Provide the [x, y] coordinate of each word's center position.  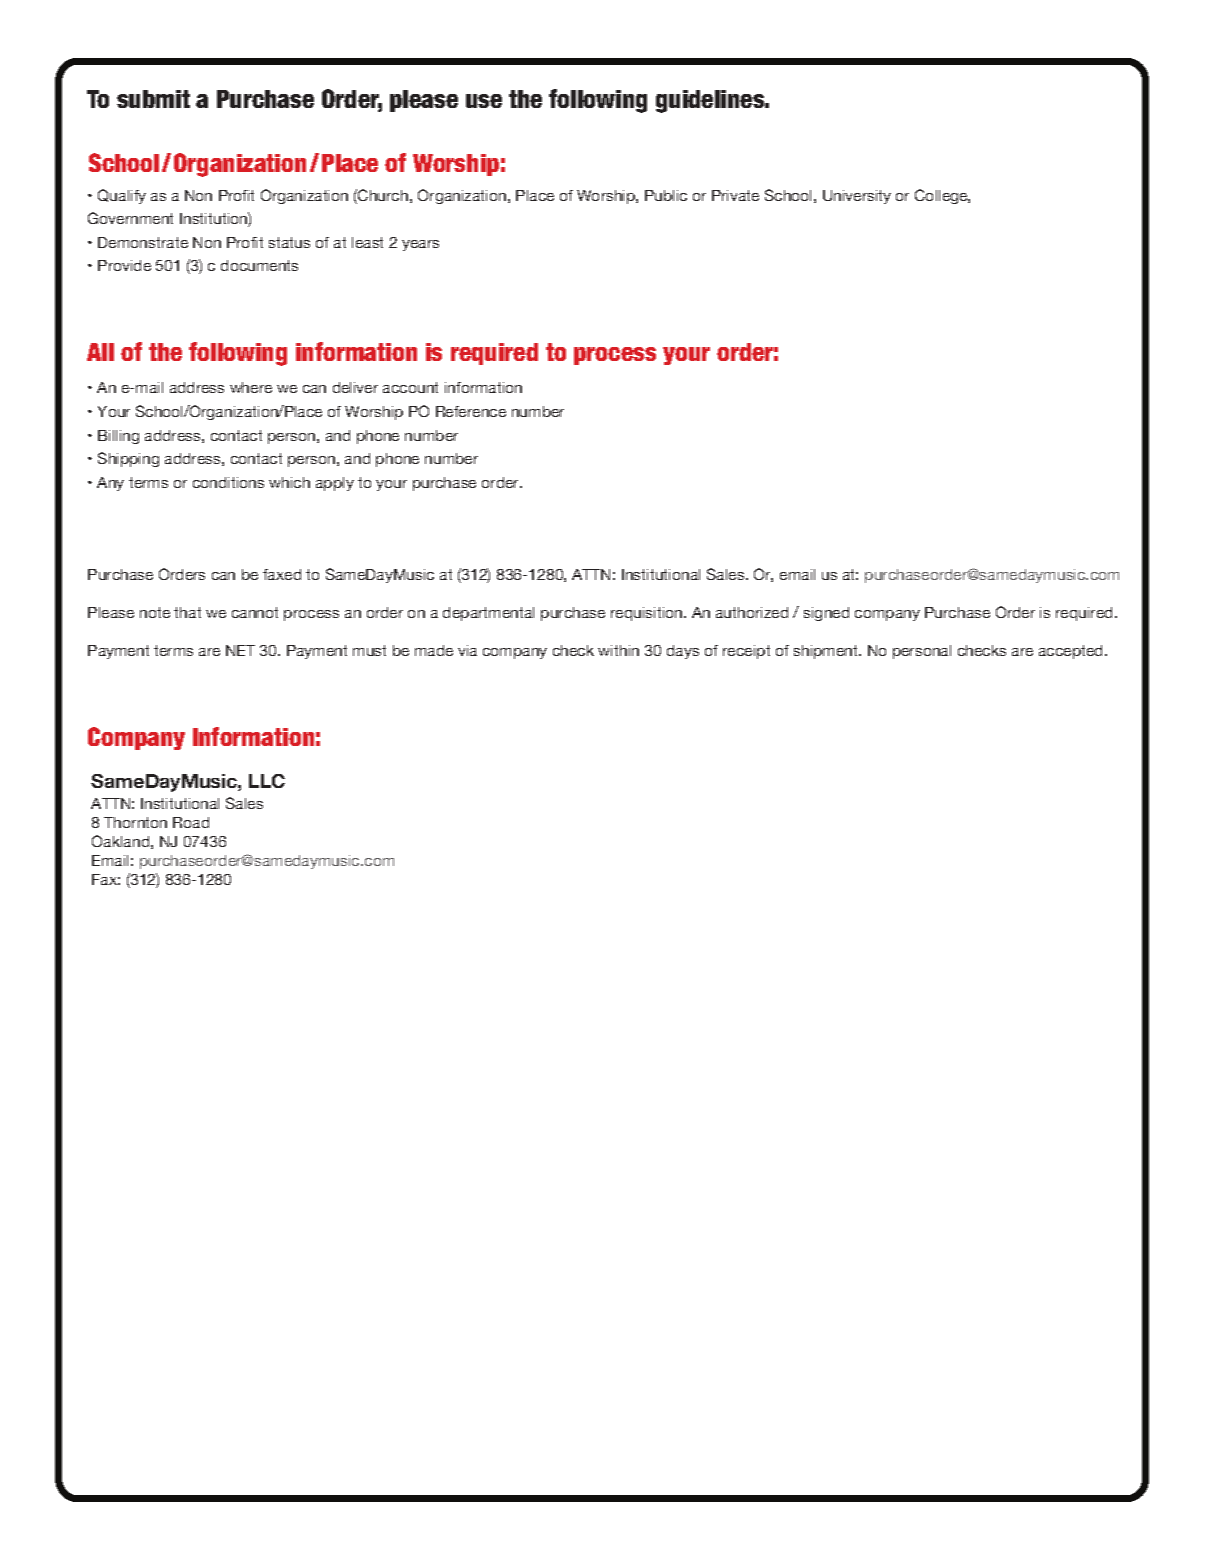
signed [826, 614]
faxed [282, 574]
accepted [1072, 652]
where [251, 387]
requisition [648, 614]
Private [735, 195]
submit [153, 99]
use [484, 101]
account [410, 387]
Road [191, 822]
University [857, 197]
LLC [267, 781]
